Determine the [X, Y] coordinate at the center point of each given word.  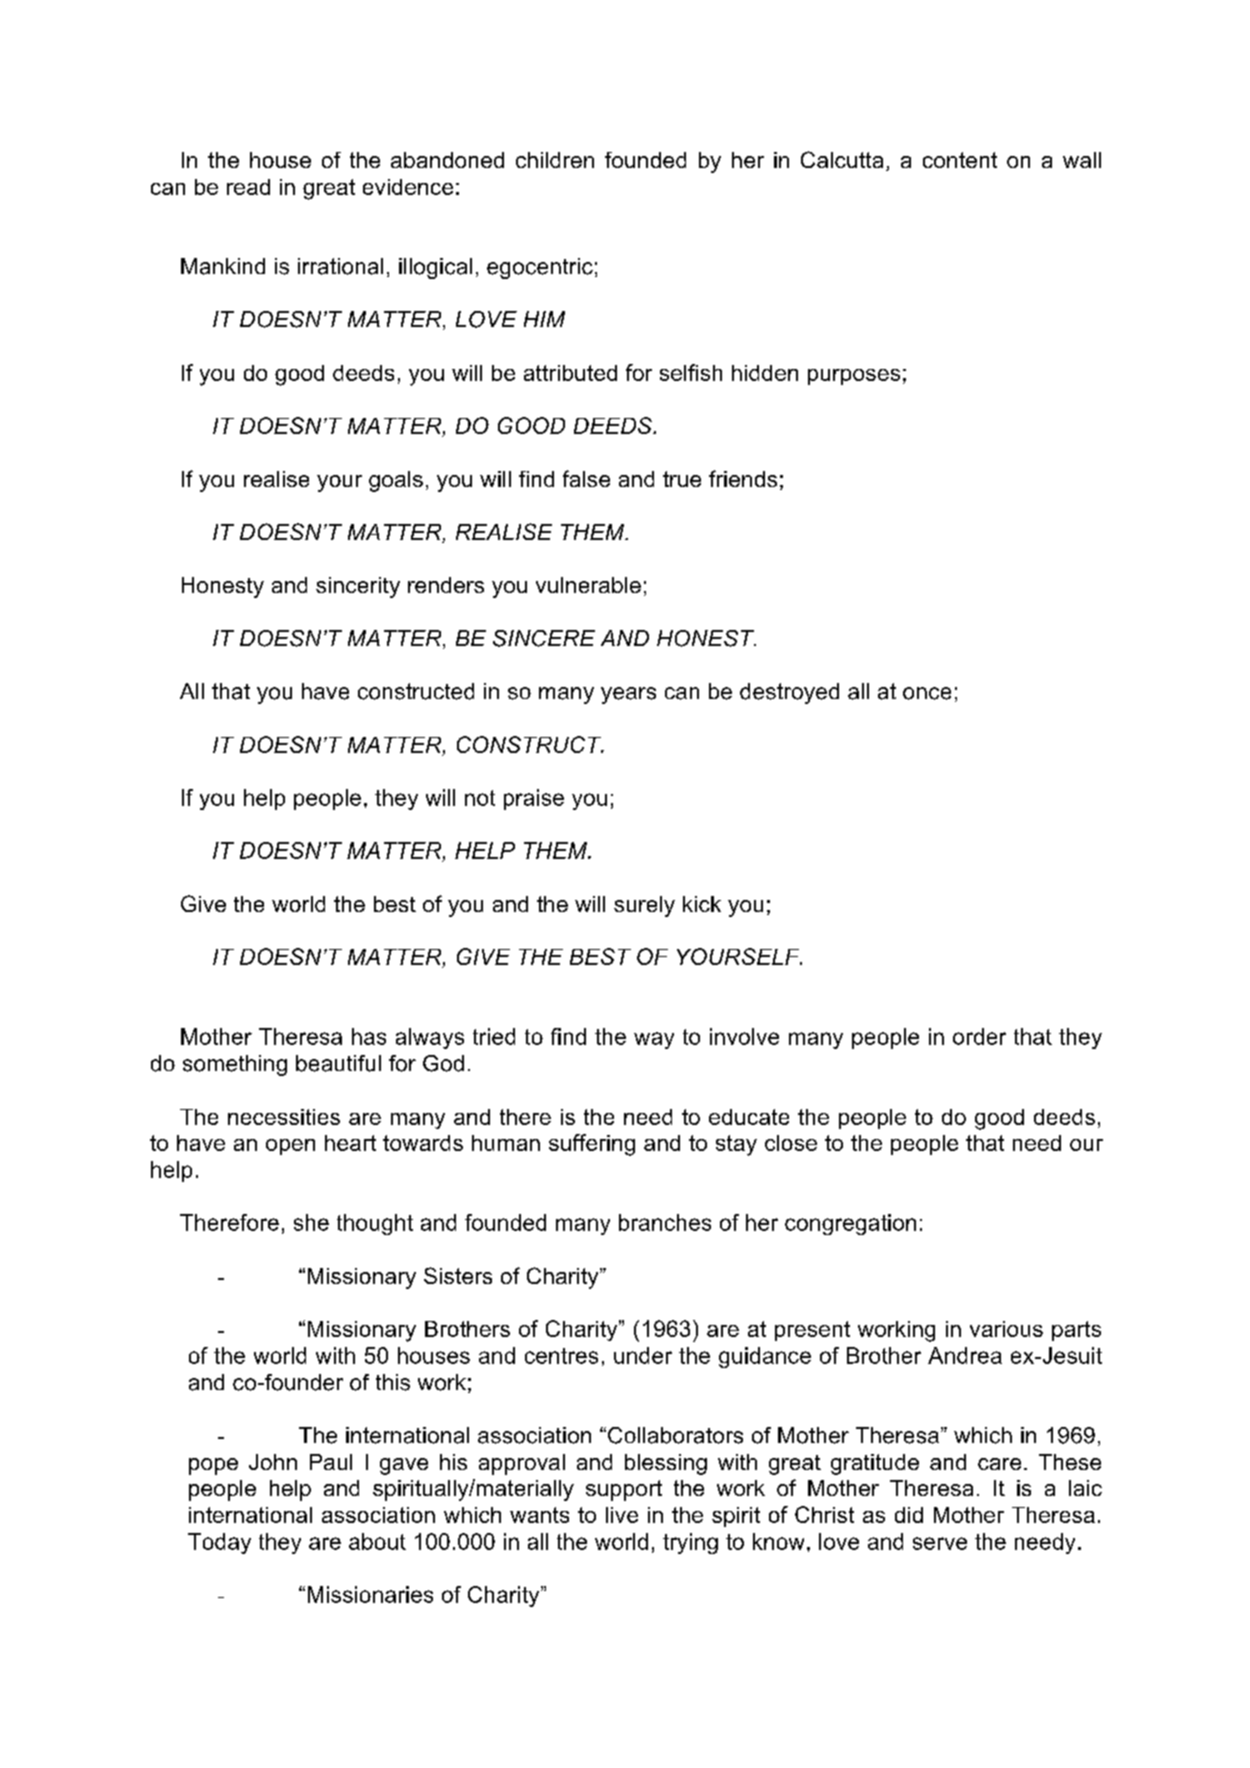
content [960, 160]
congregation [850, 1224]
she [311, 1222]
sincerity [358, 587]
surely [644, 906]
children [555, 160]
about [377, 1541]
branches [665, 1222]
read [248, 187]
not [480, 798]
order [979, 1036]
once [927, 693]
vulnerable [588, 585]
